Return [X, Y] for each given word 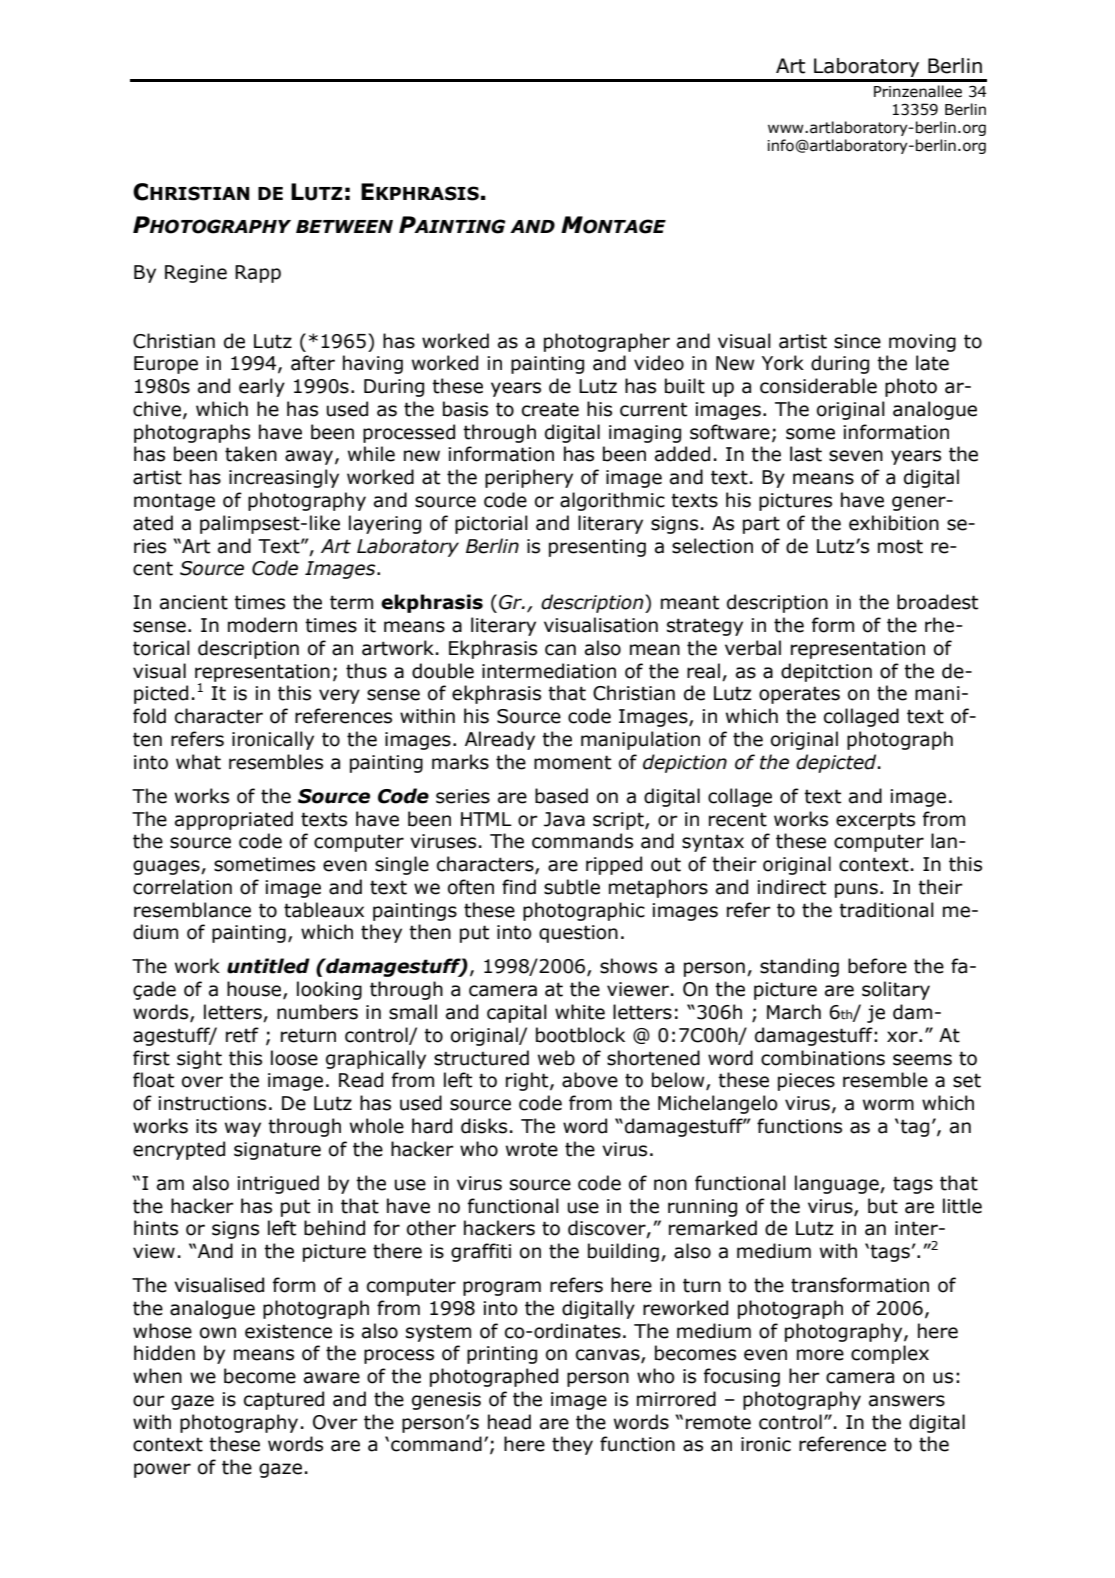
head [509, 1422]
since [857, 341]
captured [284, 1400]
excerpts [875, 821]
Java [564, 819]
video [659, 363]
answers [907, 1401]
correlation [182, 887]
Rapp [258, 274]
